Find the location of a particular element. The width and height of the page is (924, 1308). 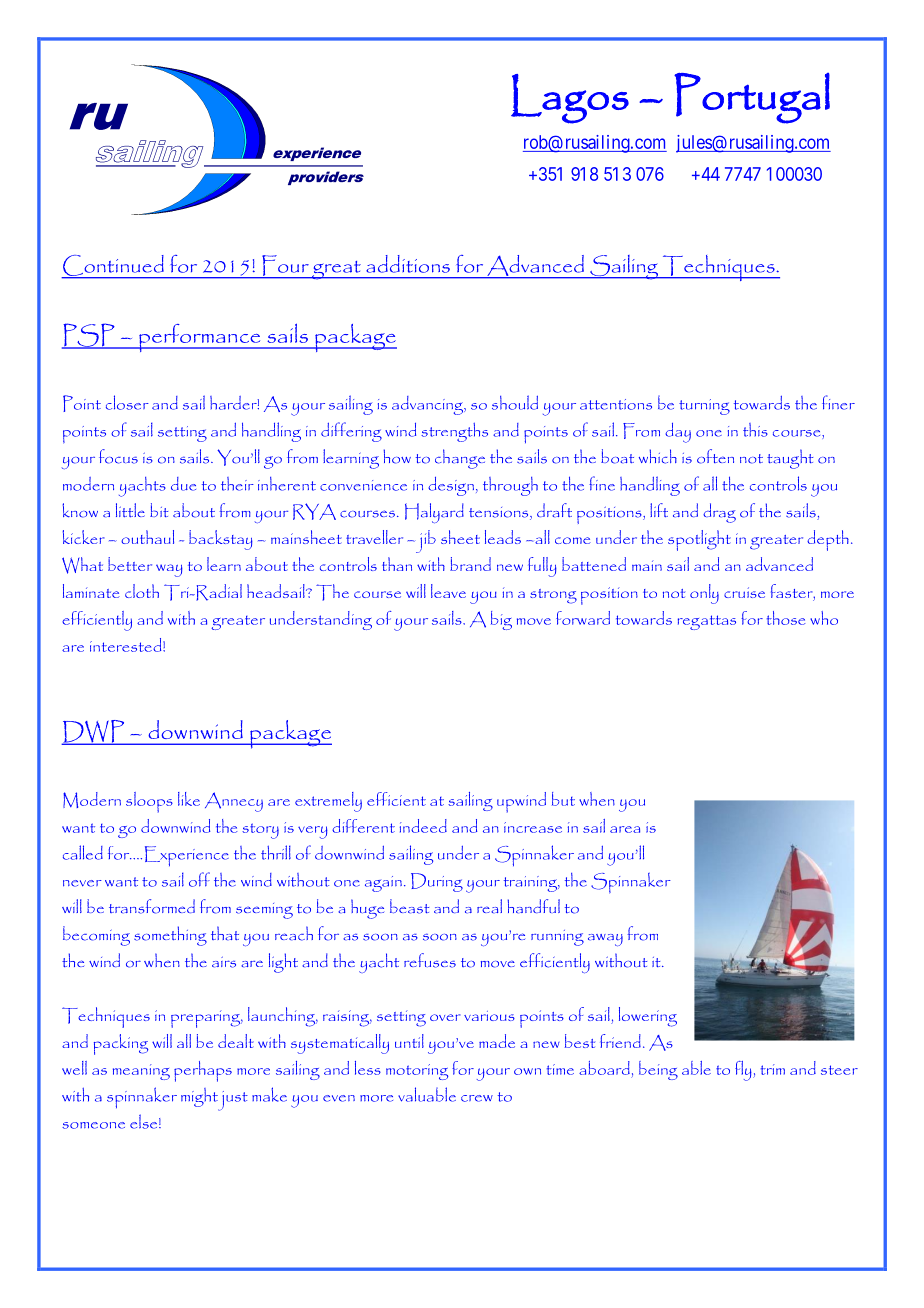

advancing is located at coordinates (429, 405).
